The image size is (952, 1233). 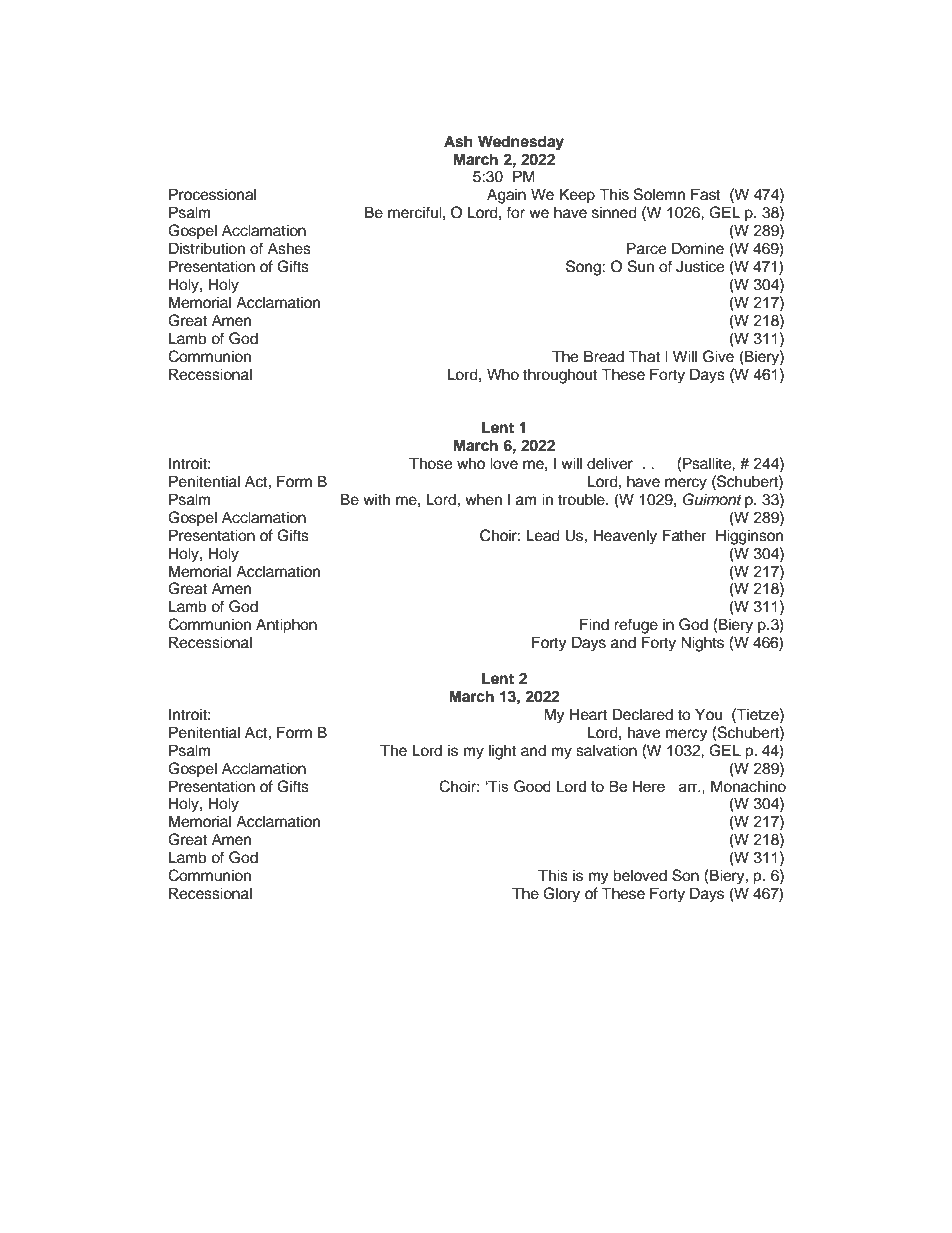 I want to click on Find, so click(x=594, y=624).
